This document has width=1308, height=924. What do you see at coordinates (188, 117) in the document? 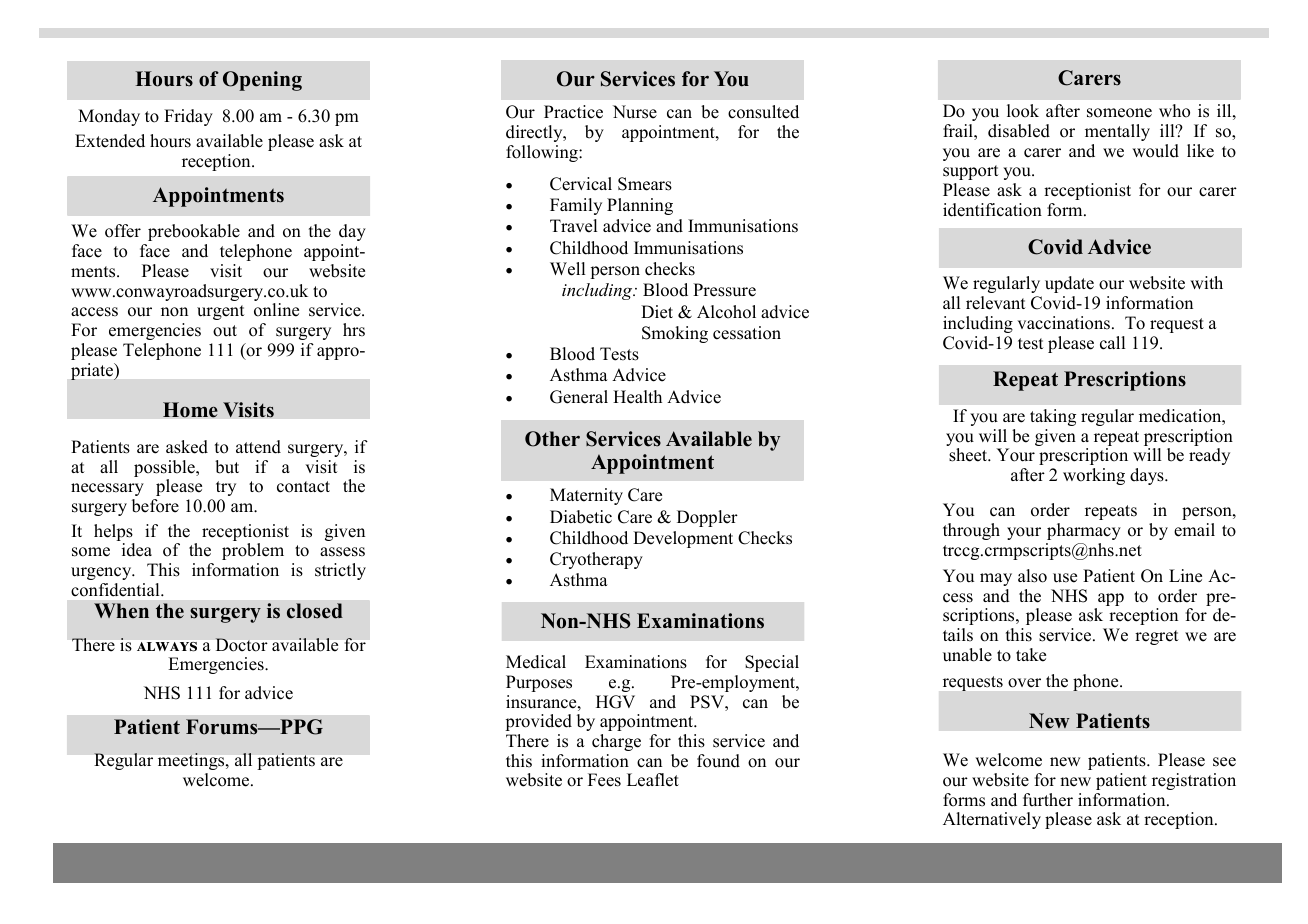
I see `Friday` at bounding box center [188, 117].
